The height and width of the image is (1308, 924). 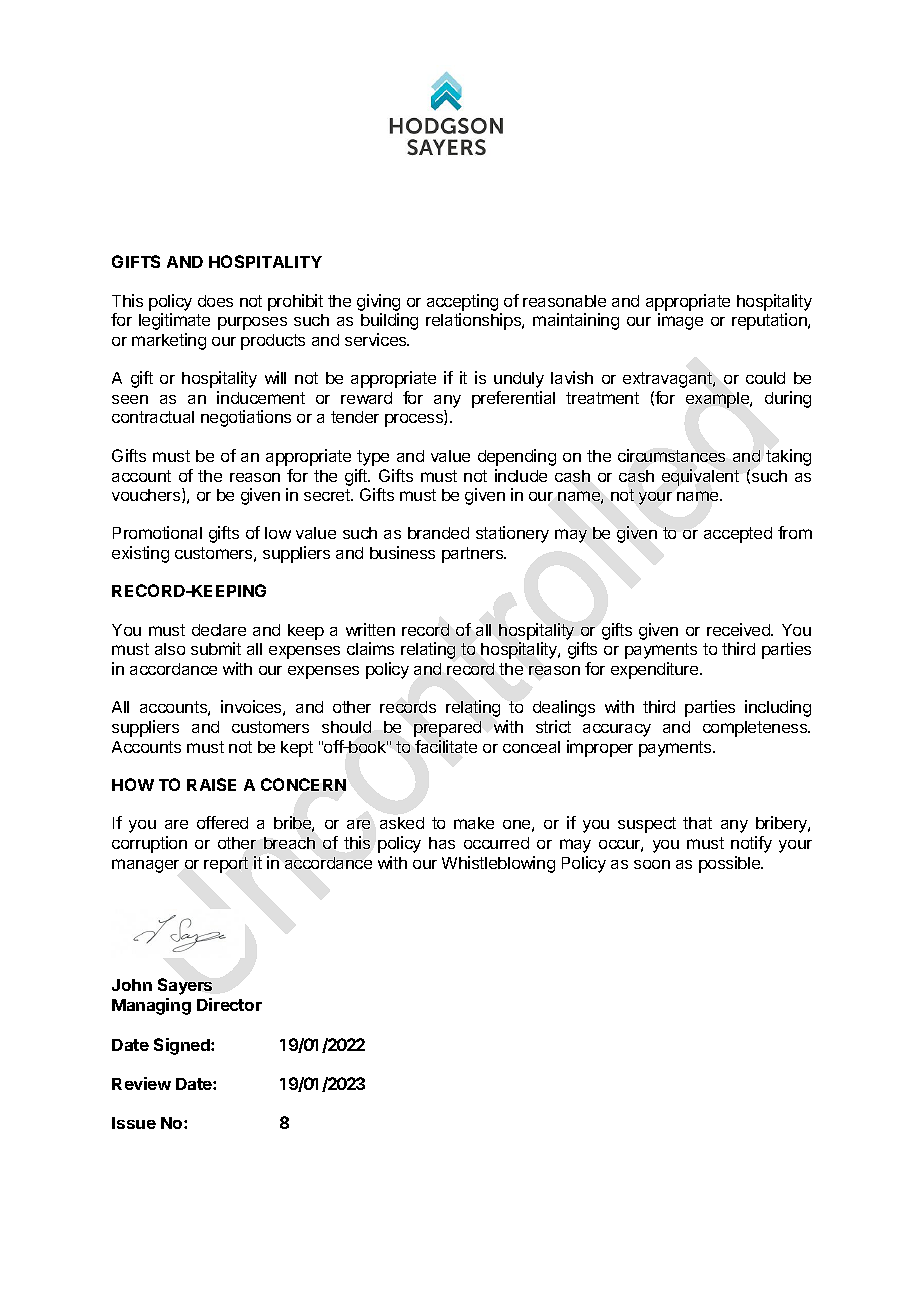 I want to click on prepared, so click(x=447, y=729).
